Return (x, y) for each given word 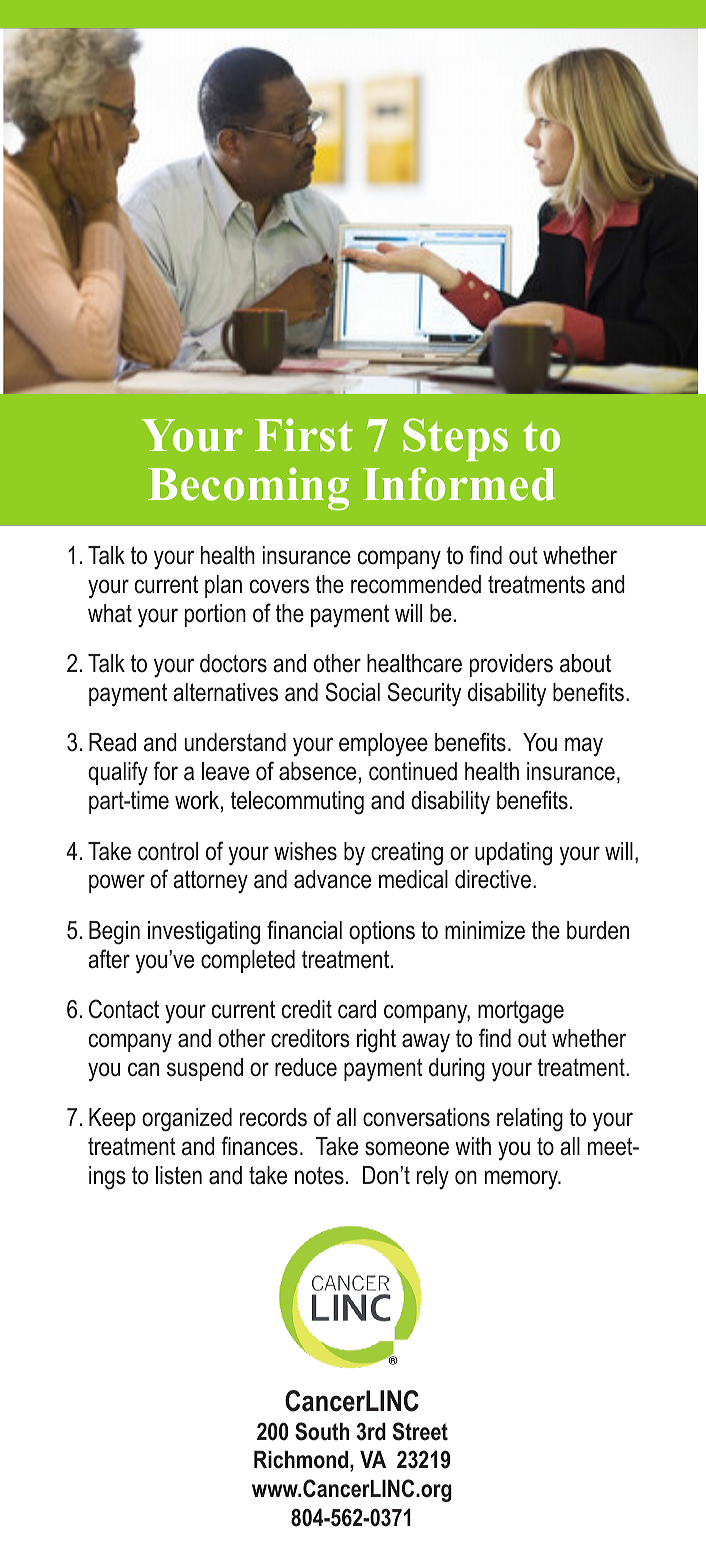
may (584, 747)
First (304, 435)
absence (317, 771)
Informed (459, 484)
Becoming (248, 488)
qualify (118, 773)
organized (187, 1120)
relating (530, 1120)
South (322, 1431)
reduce (306, 1067)
